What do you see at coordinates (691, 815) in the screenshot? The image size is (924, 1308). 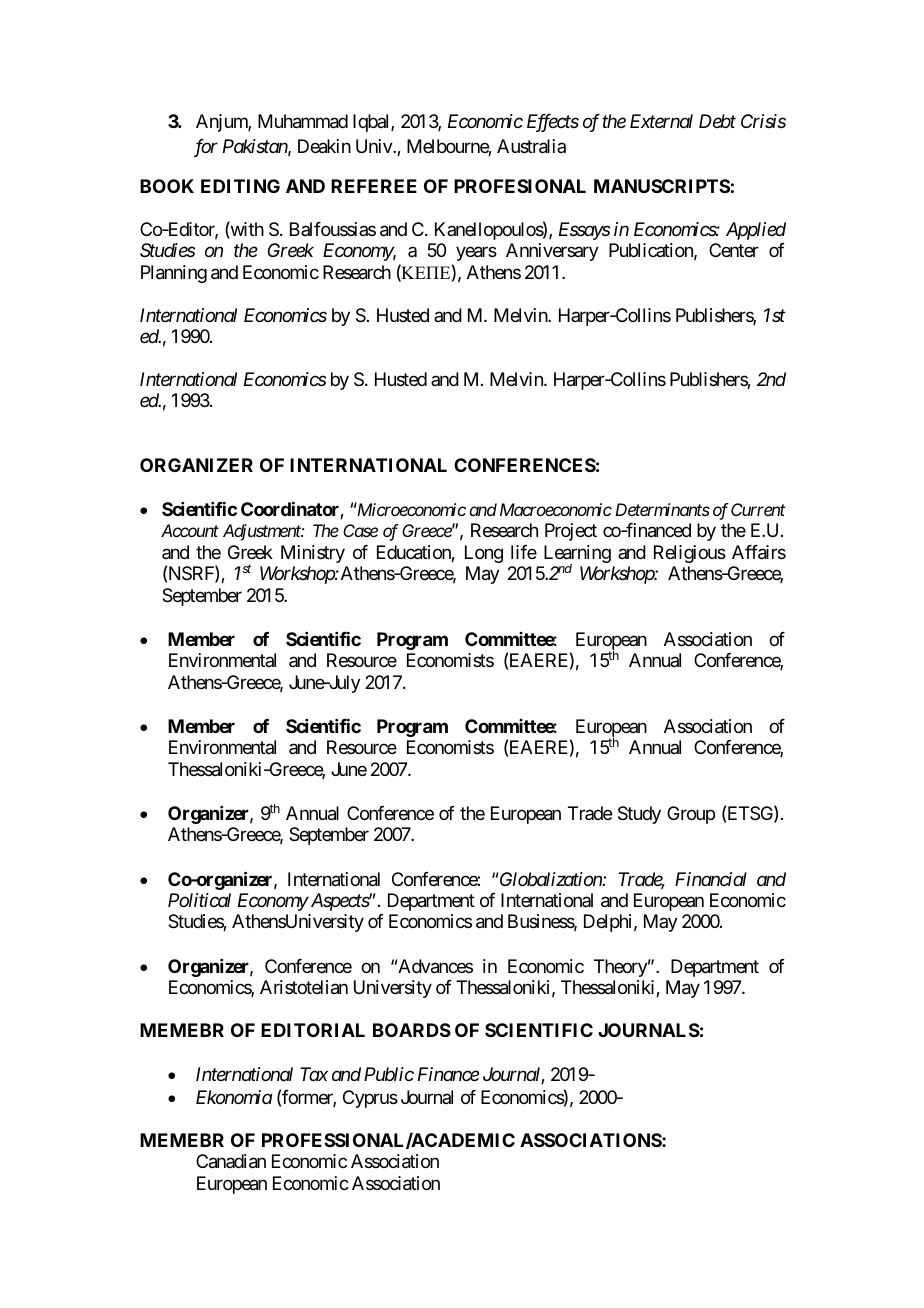 I see `Group` at bounding box center [691, 815].
